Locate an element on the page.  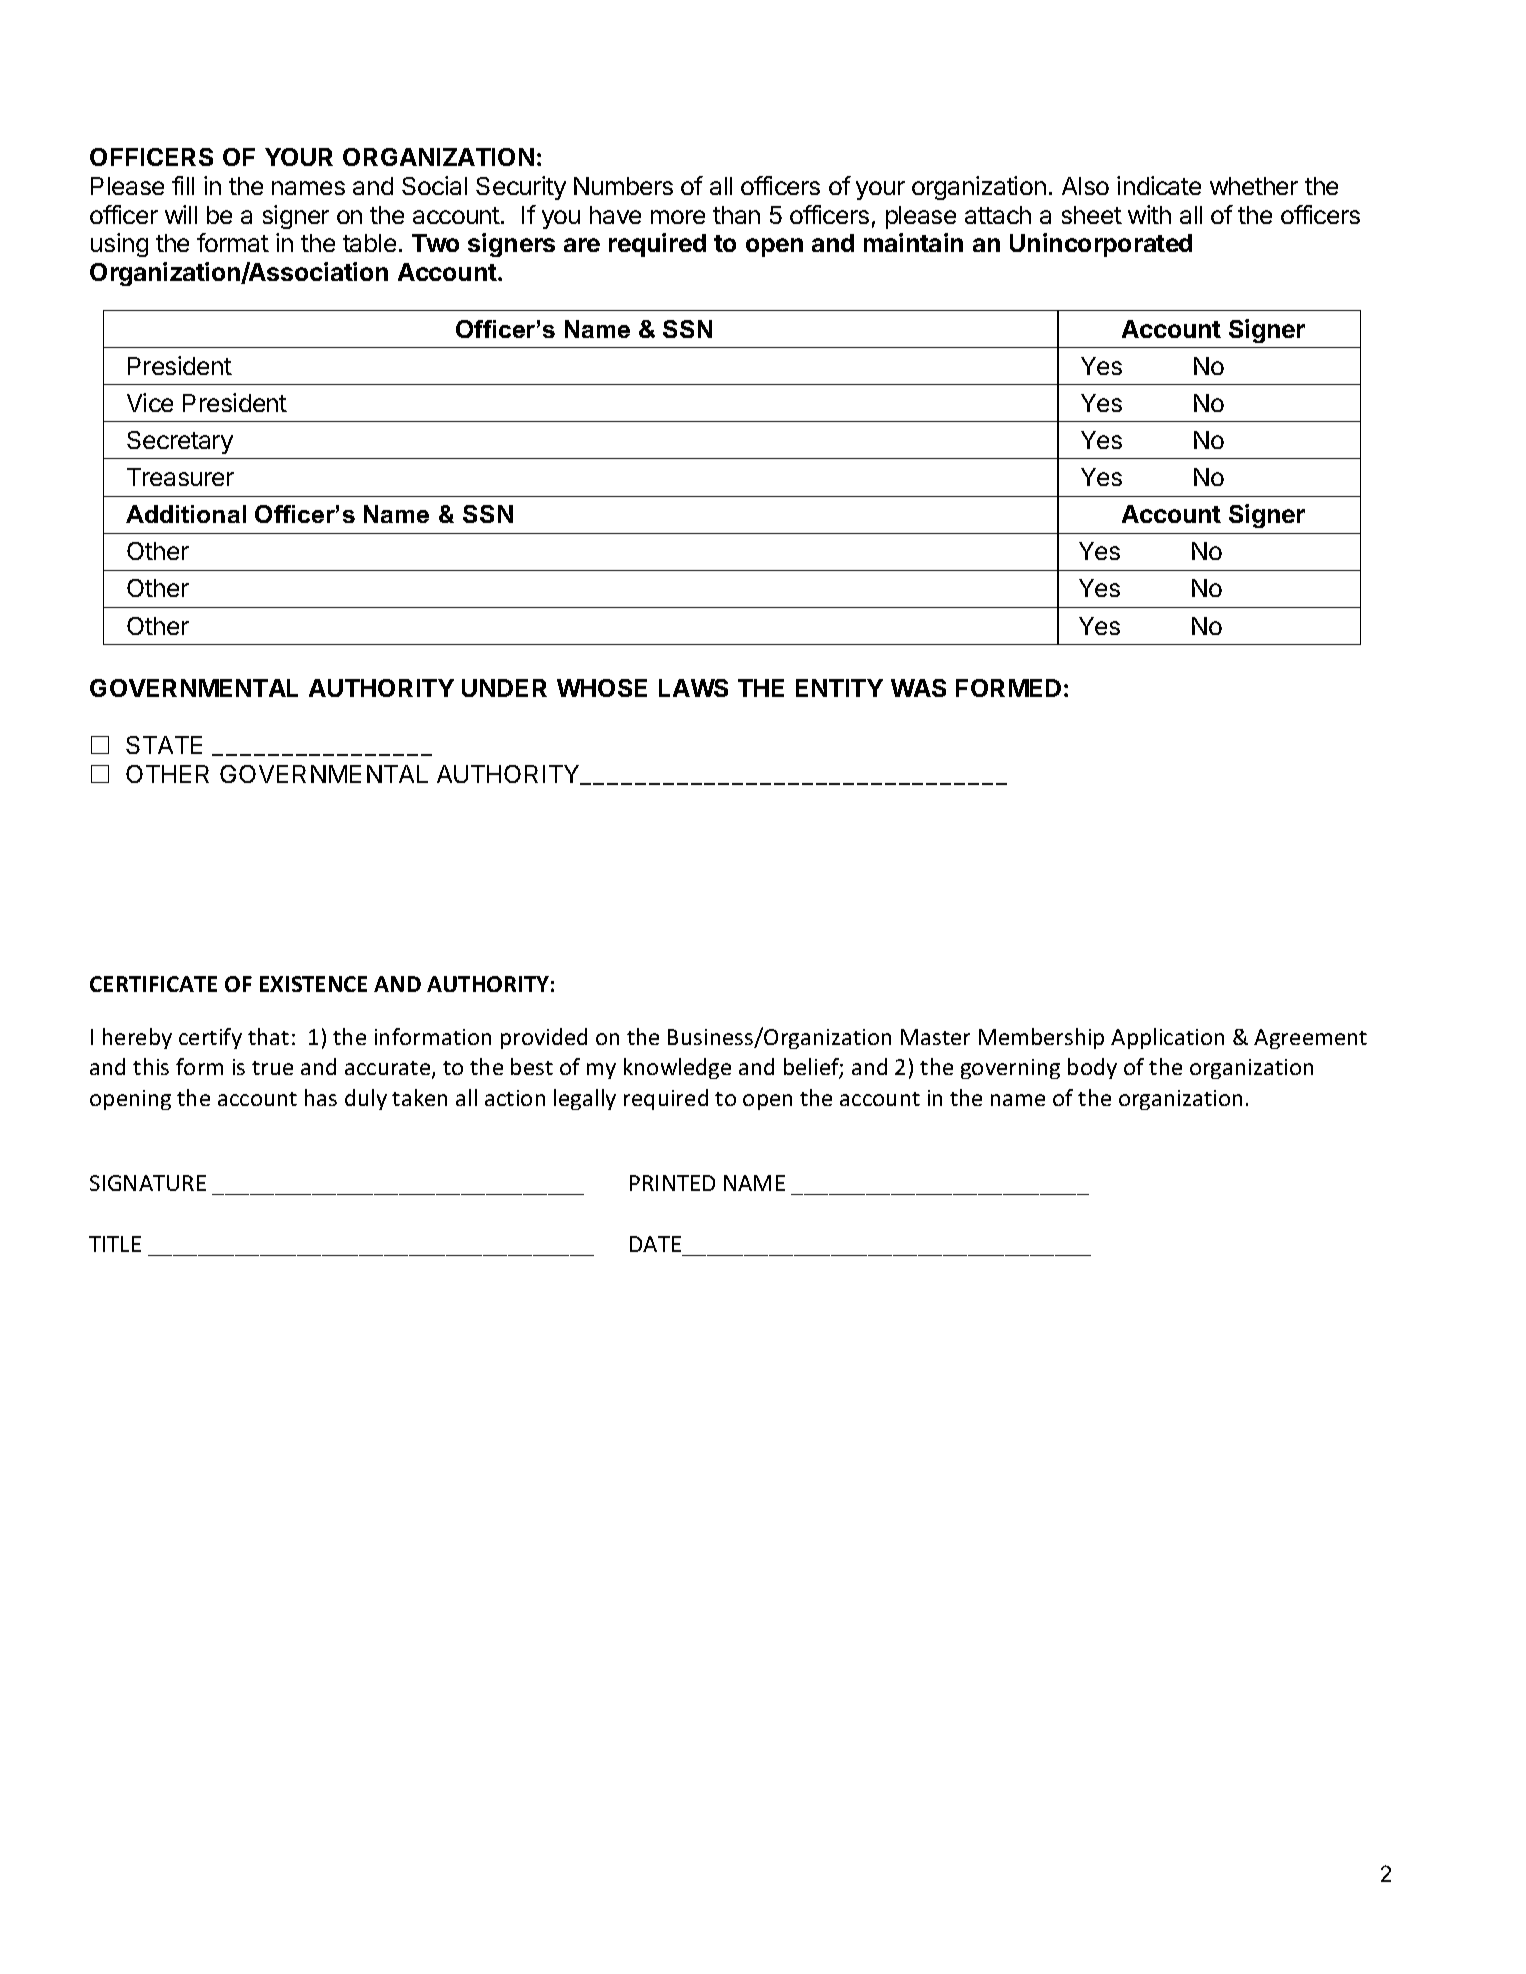
with is located at coordinates (1149, 214).
